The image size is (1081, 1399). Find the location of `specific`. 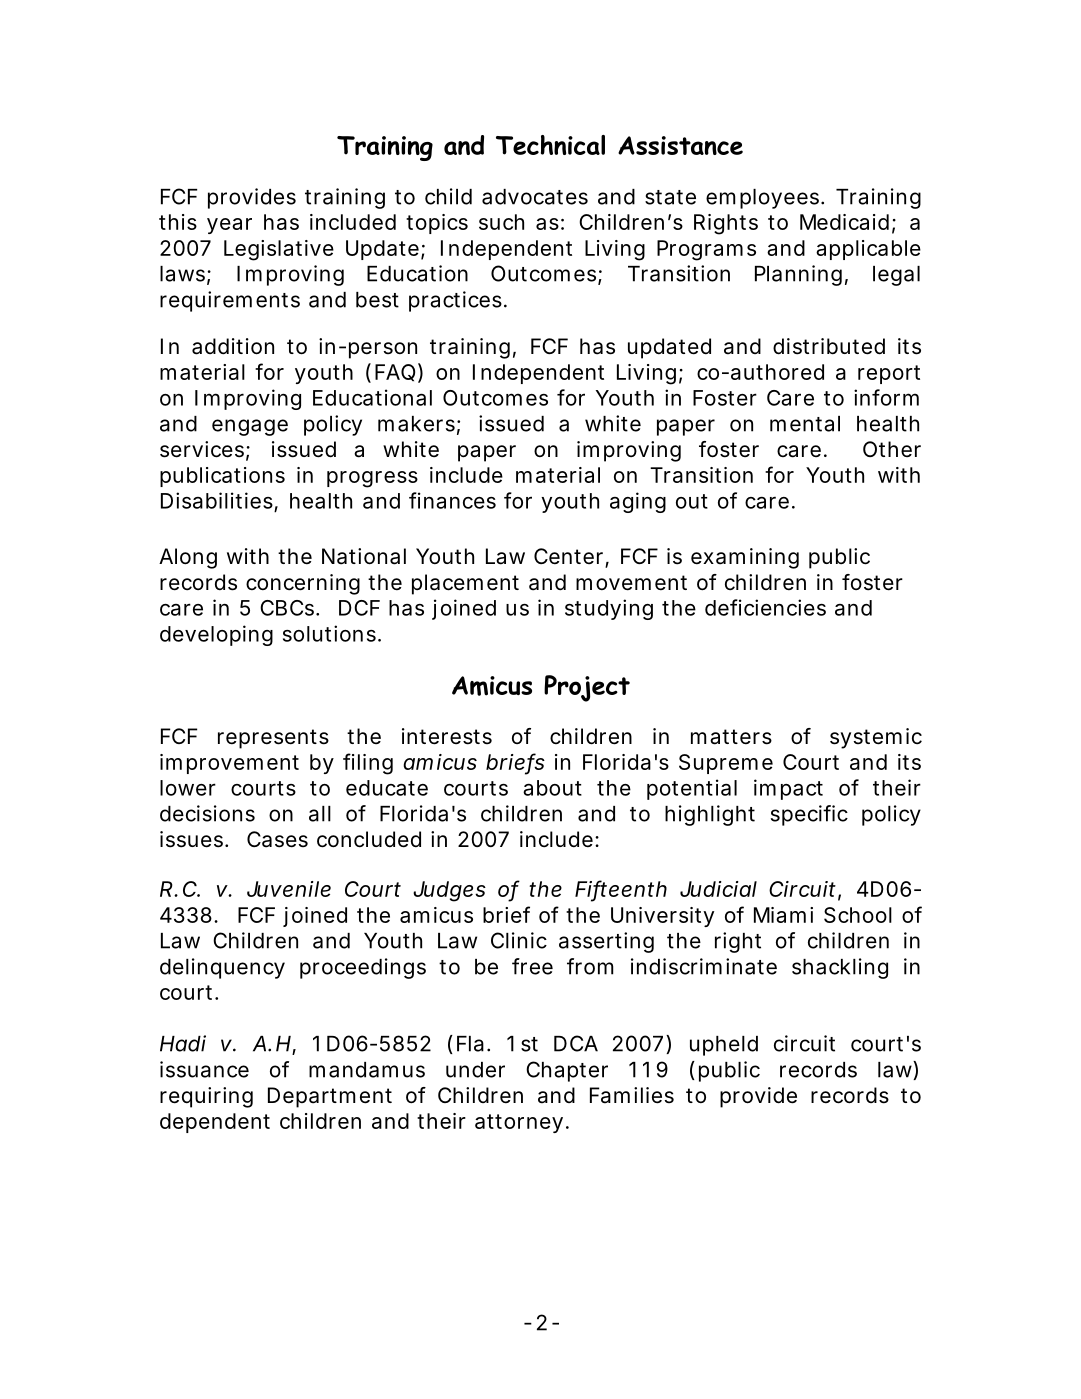

specific is located at coordinates (809, 815).
